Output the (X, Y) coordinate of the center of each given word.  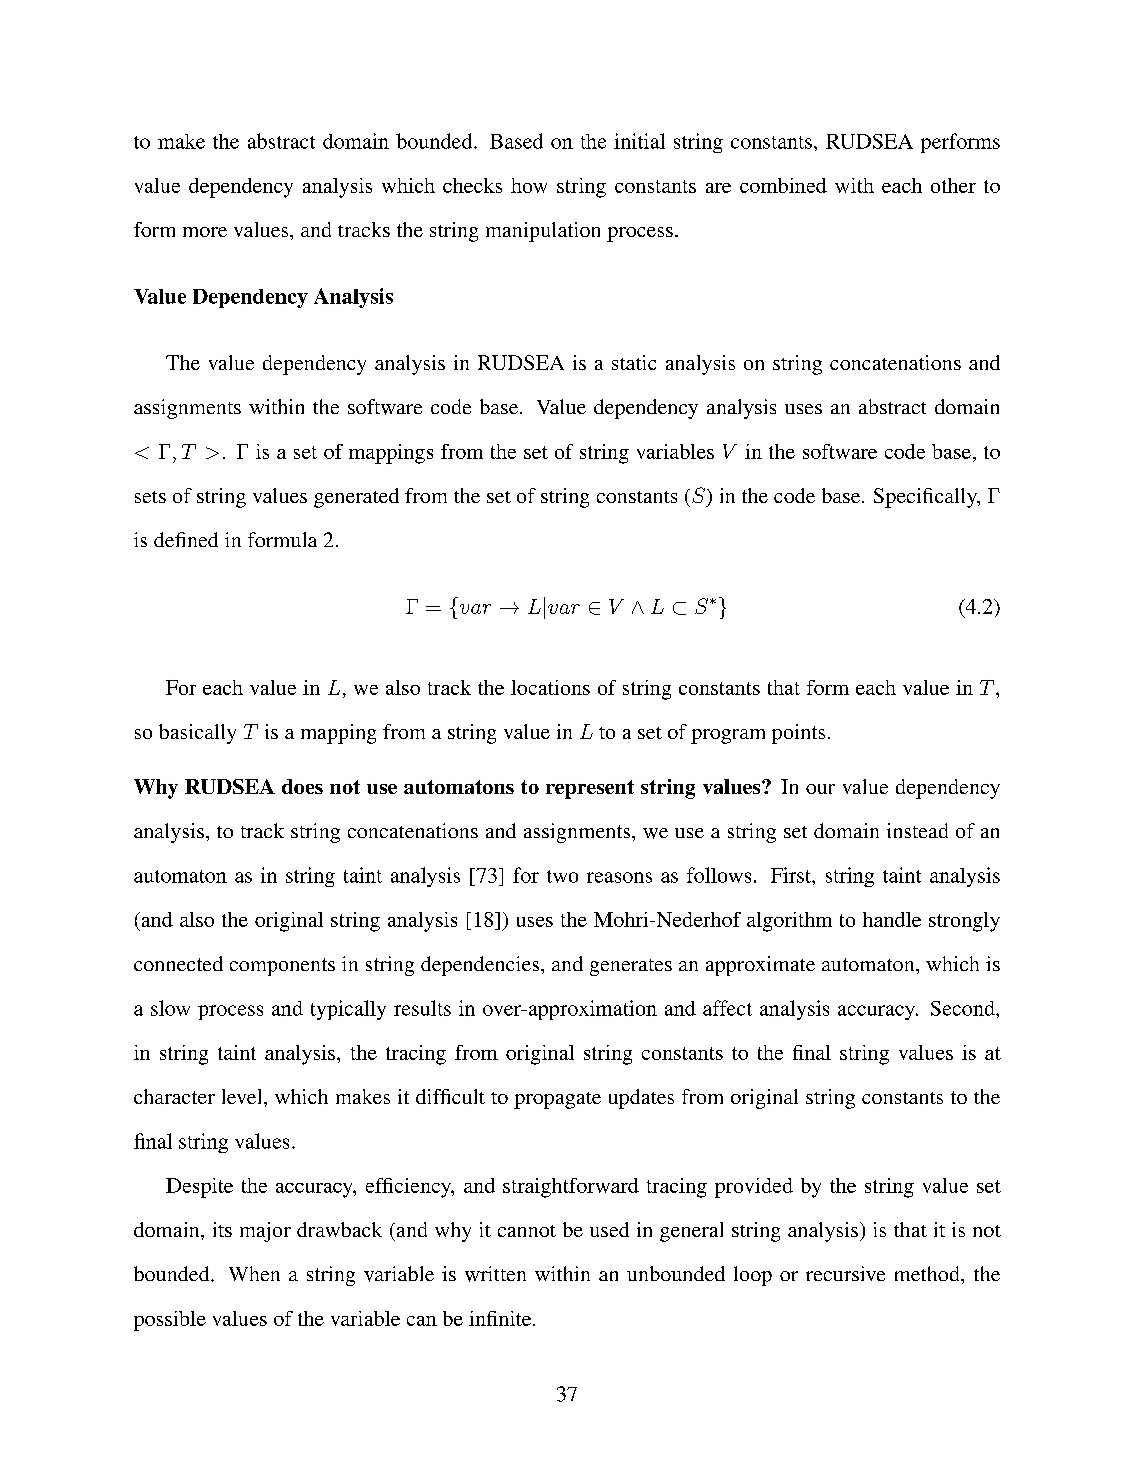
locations (550, 687)
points (798, 734)
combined (783, 185)
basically (197, 734)
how (529, 185)
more (205, 232)
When (254, 1273)
